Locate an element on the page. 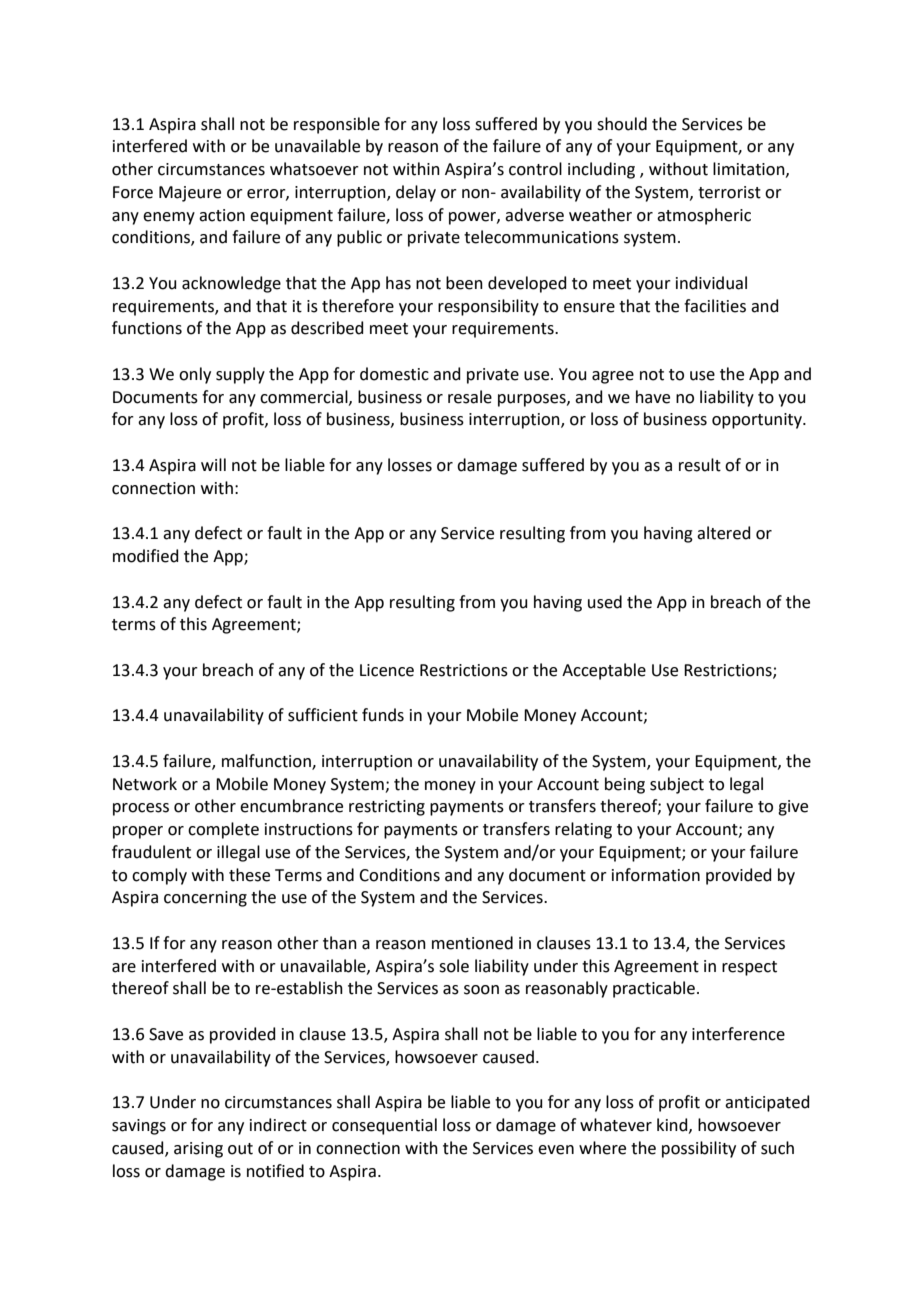  arising is located at coordinates (198, 1150).
